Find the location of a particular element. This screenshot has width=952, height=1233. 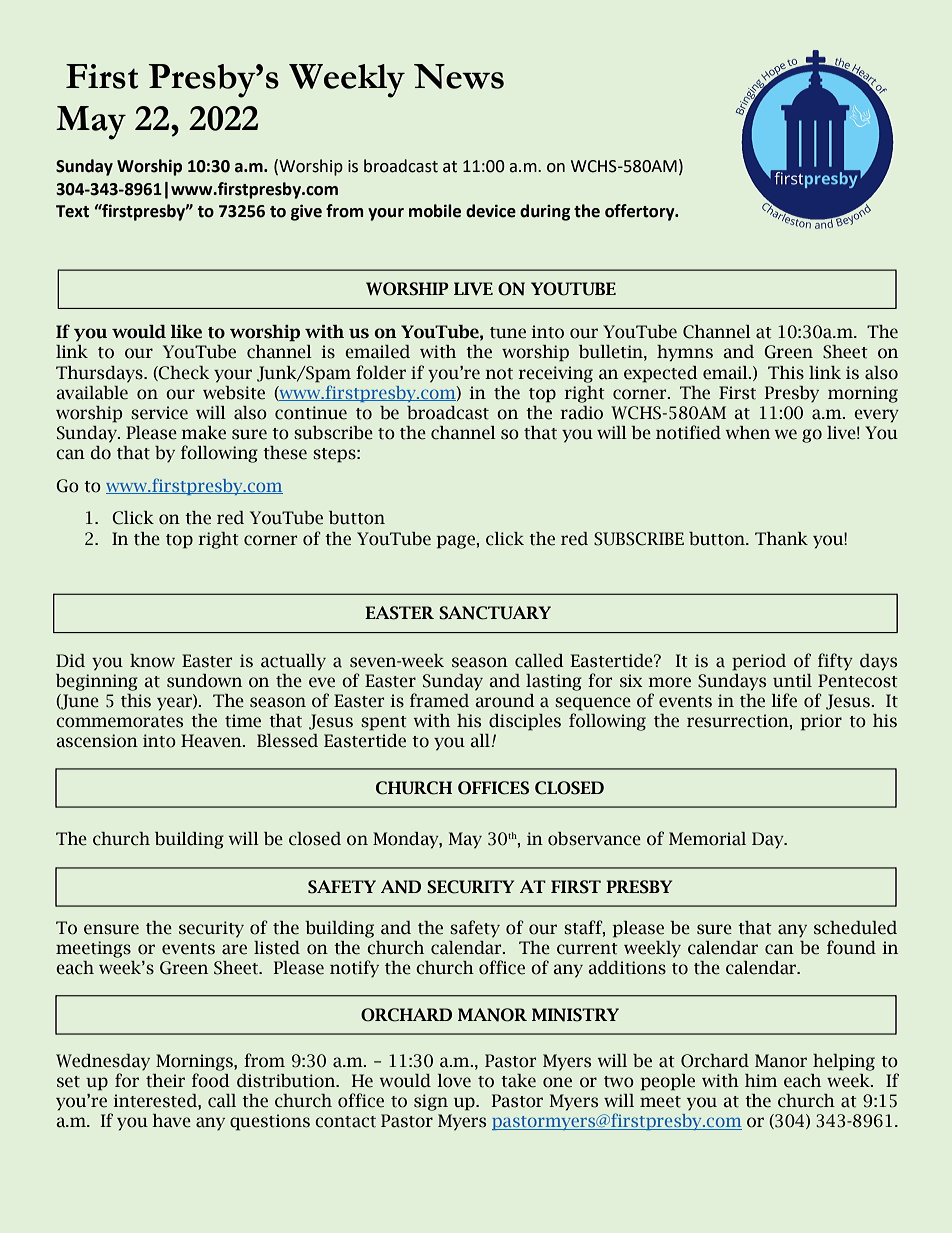

during is located at coordinates (545, 212).
